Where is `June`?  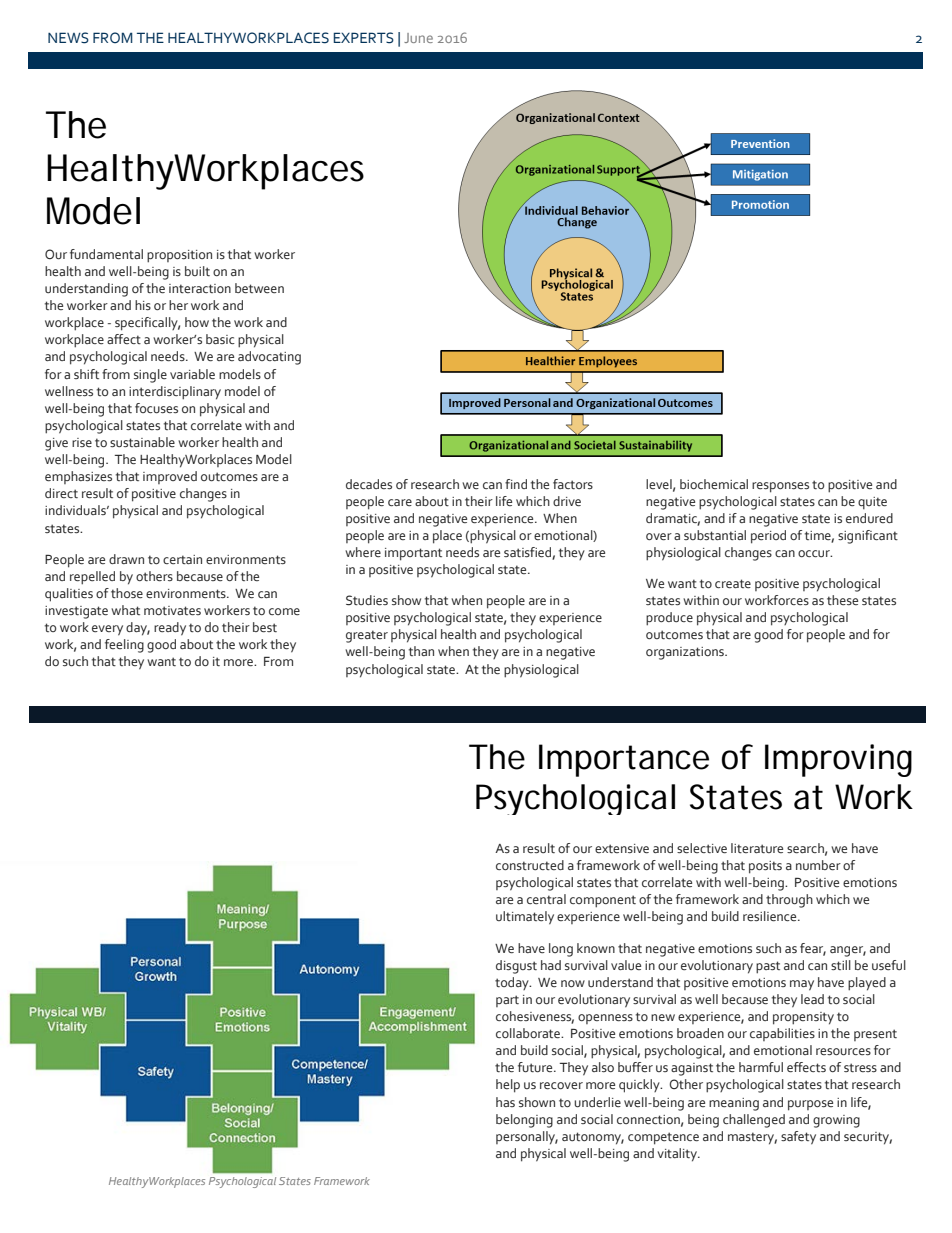
June is located at coordinates (418, 38).
